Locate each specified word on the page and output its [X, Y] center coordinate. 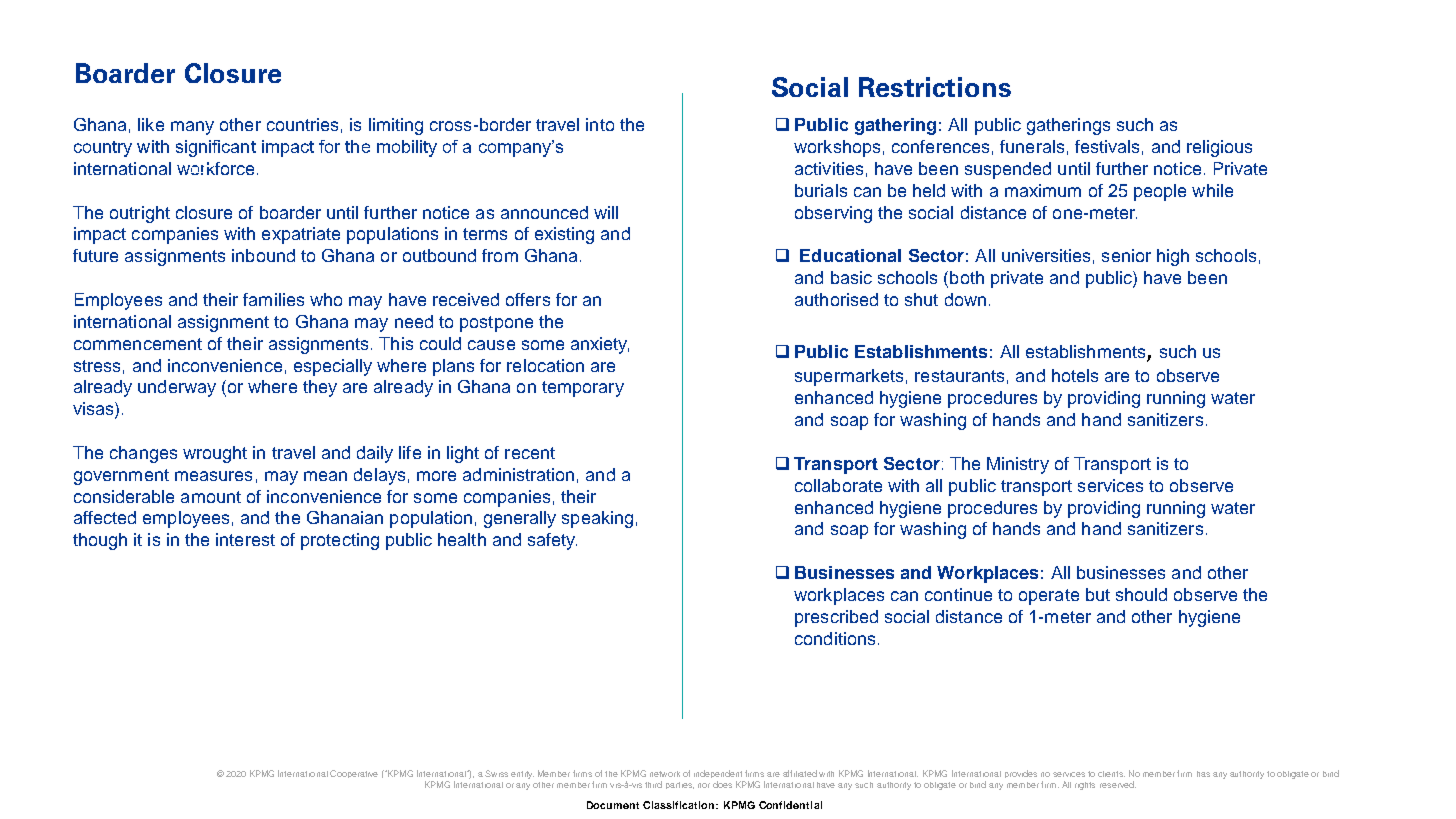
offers [528, 299]
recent [530, 453]
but [1098, 594]
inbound [263, 255]
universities [1046, 255]
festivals [1107, 146]
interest [245, 539]
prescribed [836, 618]
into [600, 124]
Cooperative [354, 774]
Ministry [1018, 465]
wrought [215, 454]
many [192, 128]
